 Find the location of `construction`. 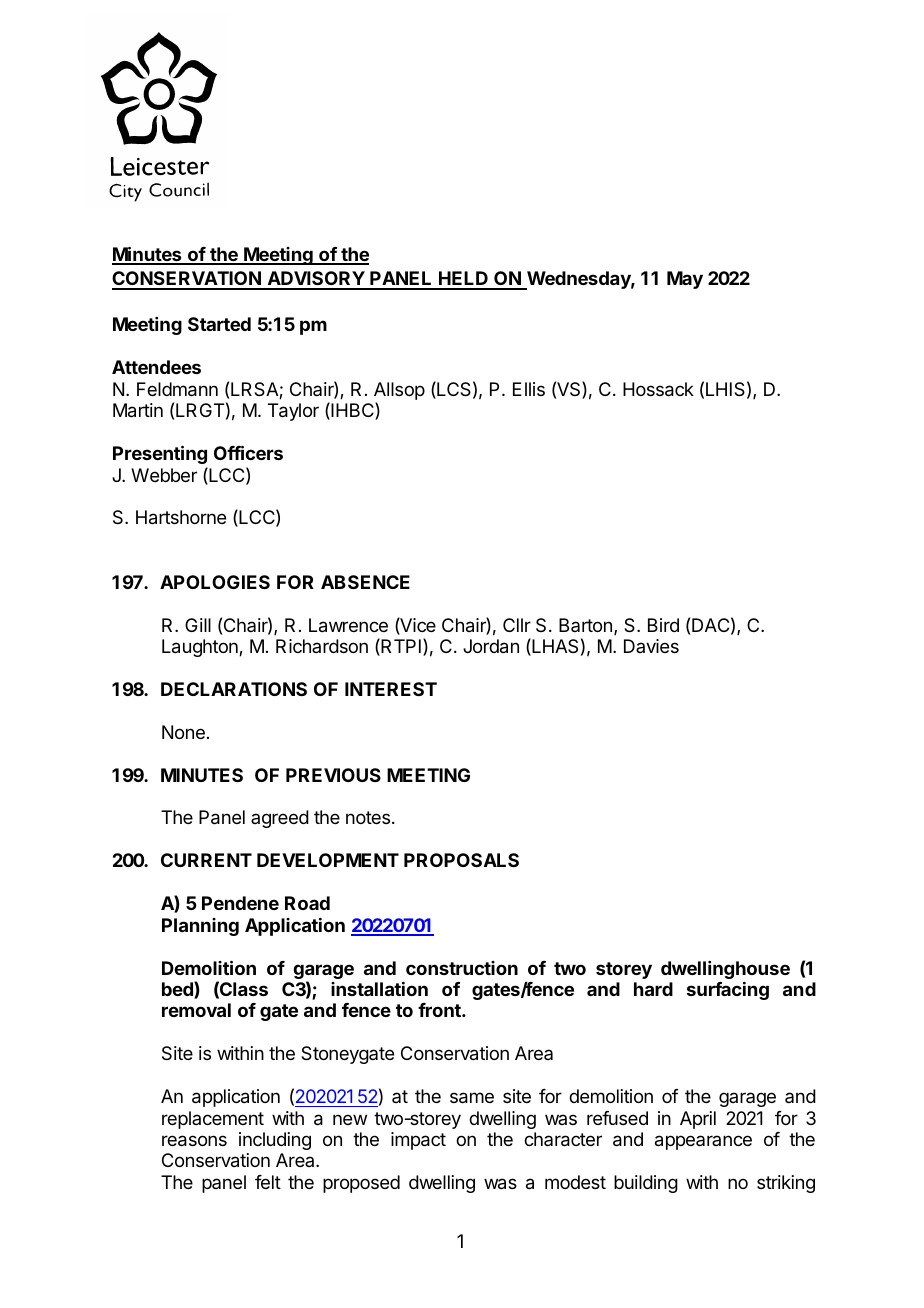

construction is located at coordinates (462, 968).
